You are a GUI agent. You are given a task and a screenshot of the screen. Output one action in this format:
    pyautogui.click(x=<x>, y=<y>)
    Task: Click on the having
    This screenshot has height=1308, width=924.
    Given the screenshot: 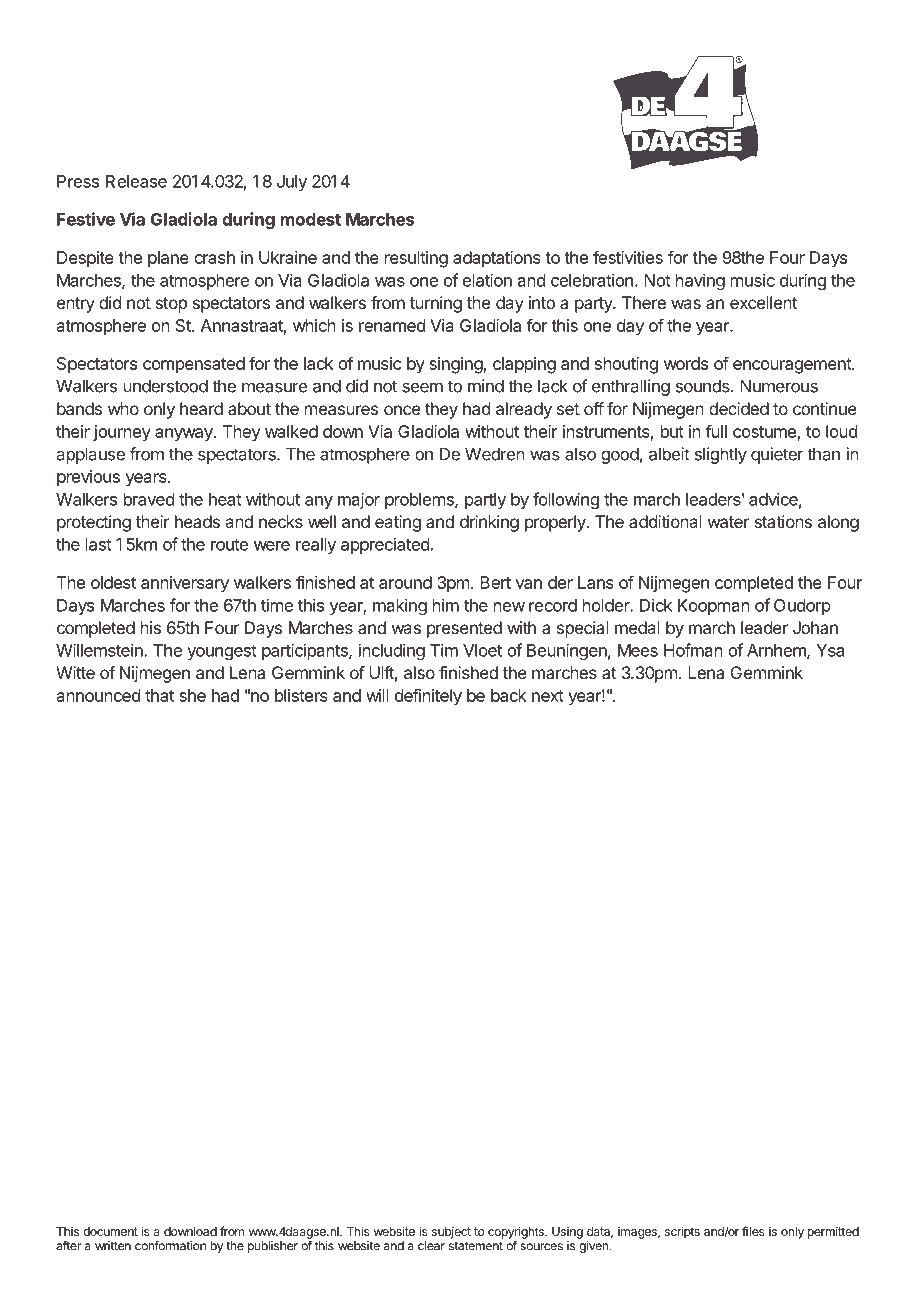 What is the action you would take?
    pyautogui.click(x=700, y=281)
